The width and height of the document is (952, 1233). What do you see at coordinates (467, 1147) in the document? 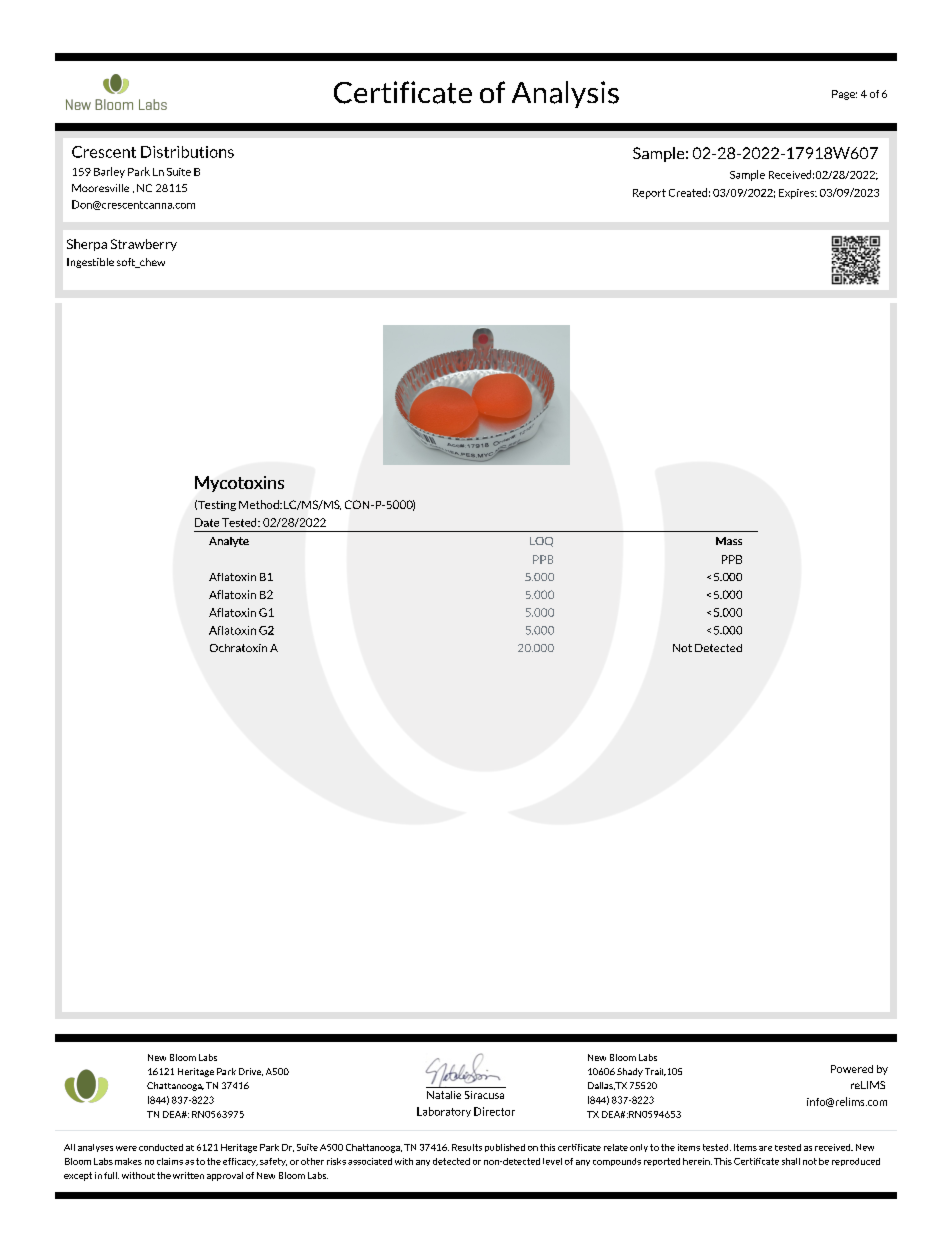
I see `Results` at bounding box center [467, 1147].
